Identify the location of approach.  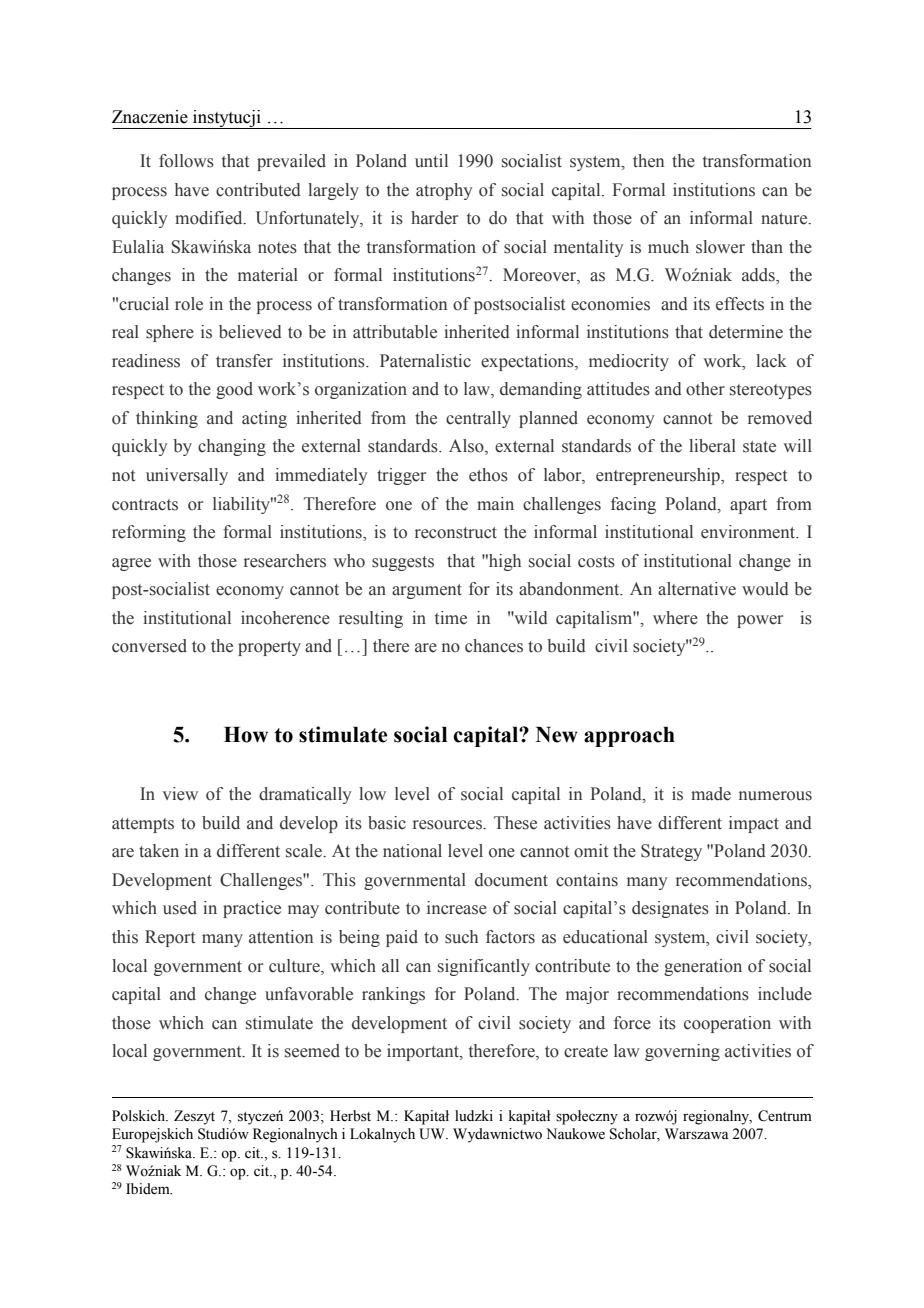
(629, 737).
